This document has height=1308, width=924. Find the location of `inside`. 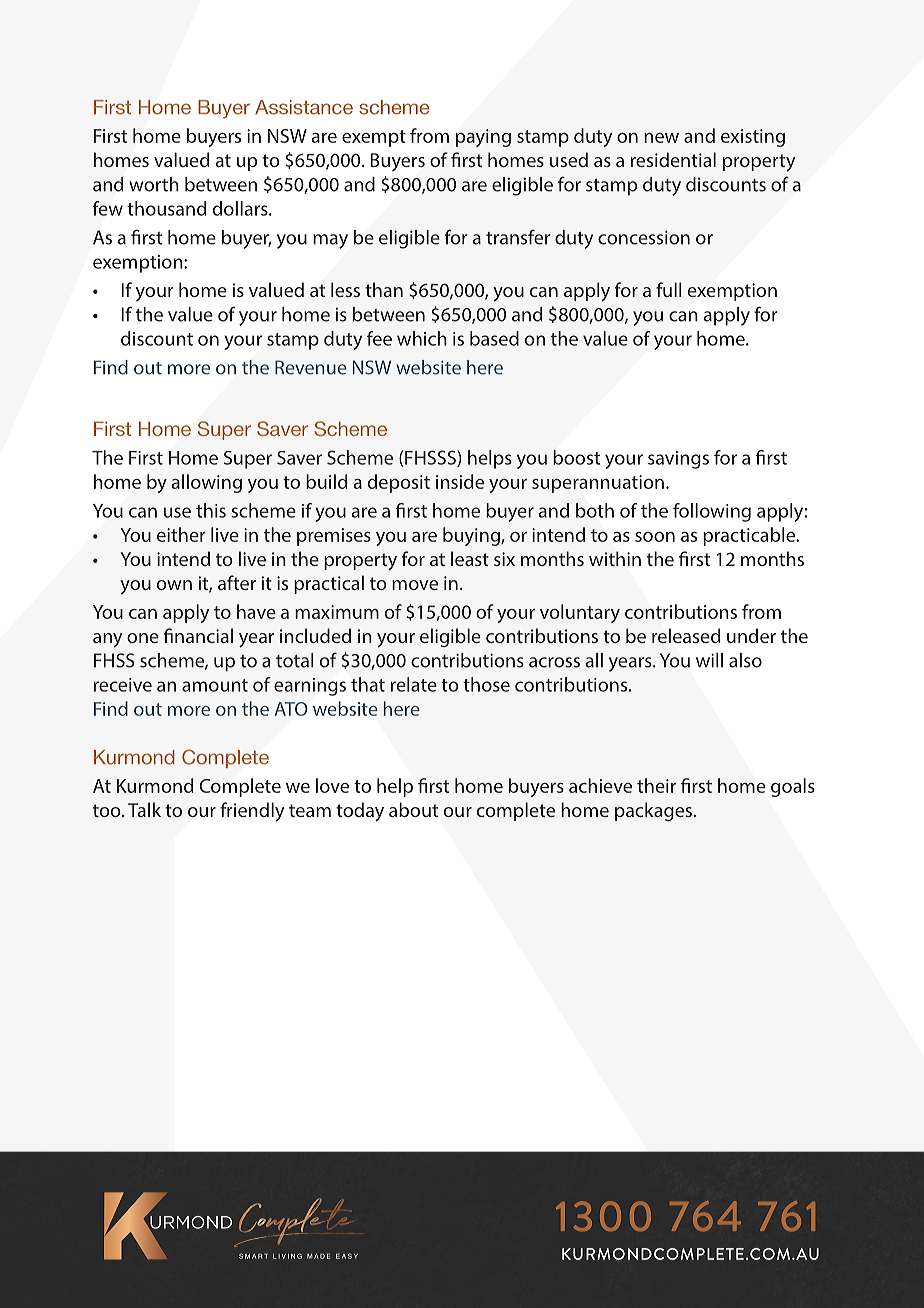

inside is located at coordinates (460, 481).
